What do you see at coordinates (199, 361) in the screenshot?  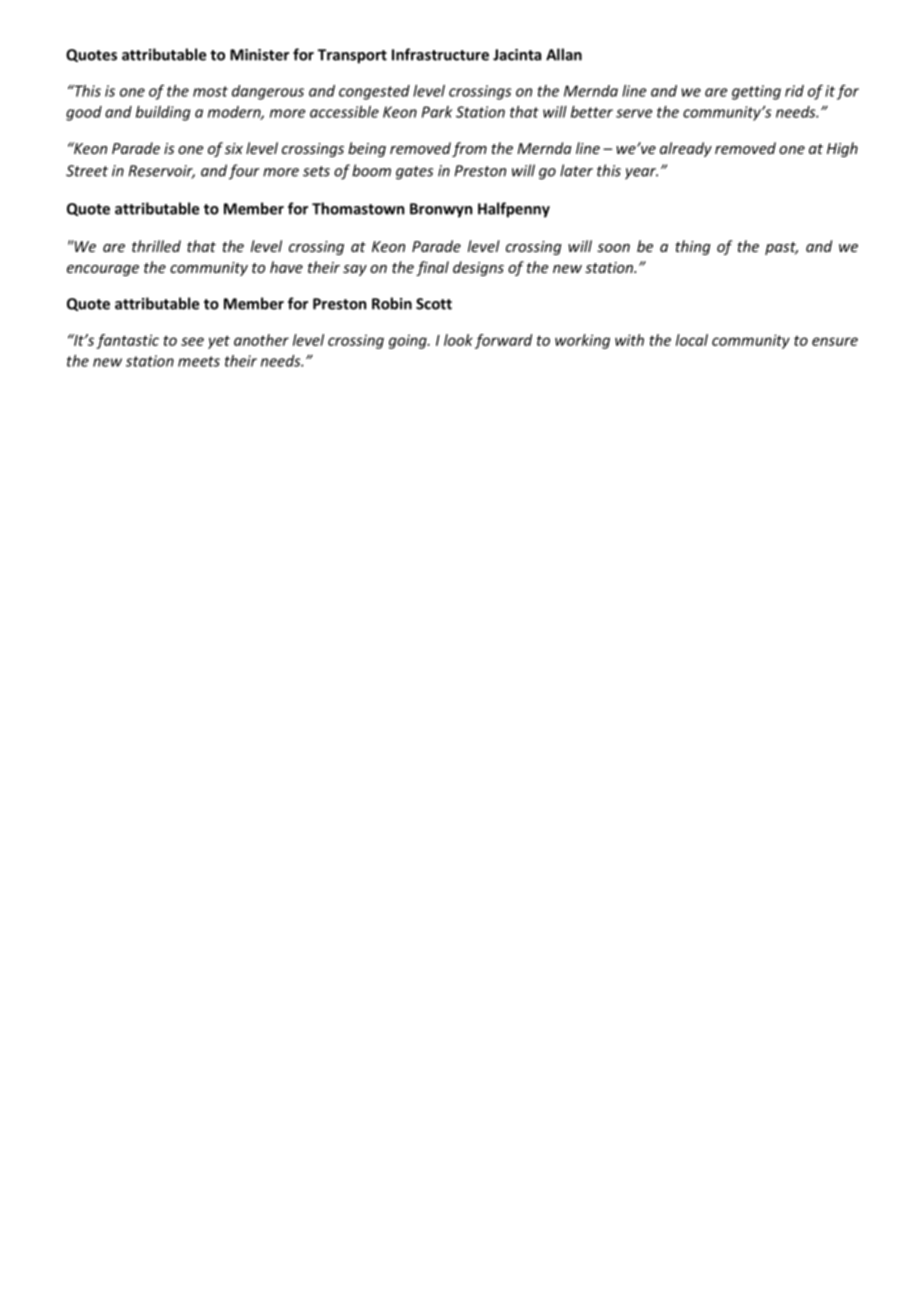 I see `meets` at bounding box center [199, 361].
